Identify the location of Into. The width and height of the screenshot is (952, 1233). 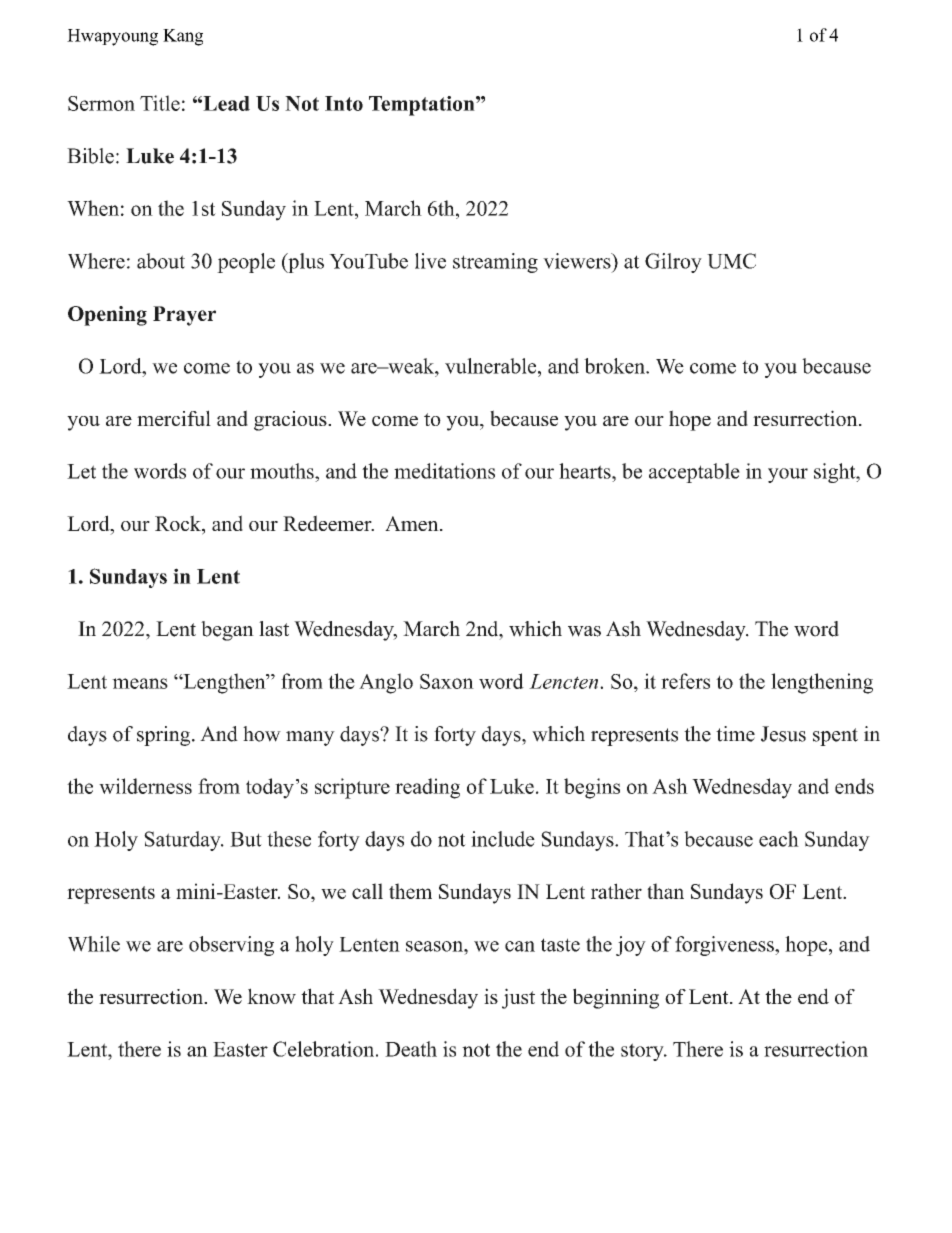
(344, 103).
